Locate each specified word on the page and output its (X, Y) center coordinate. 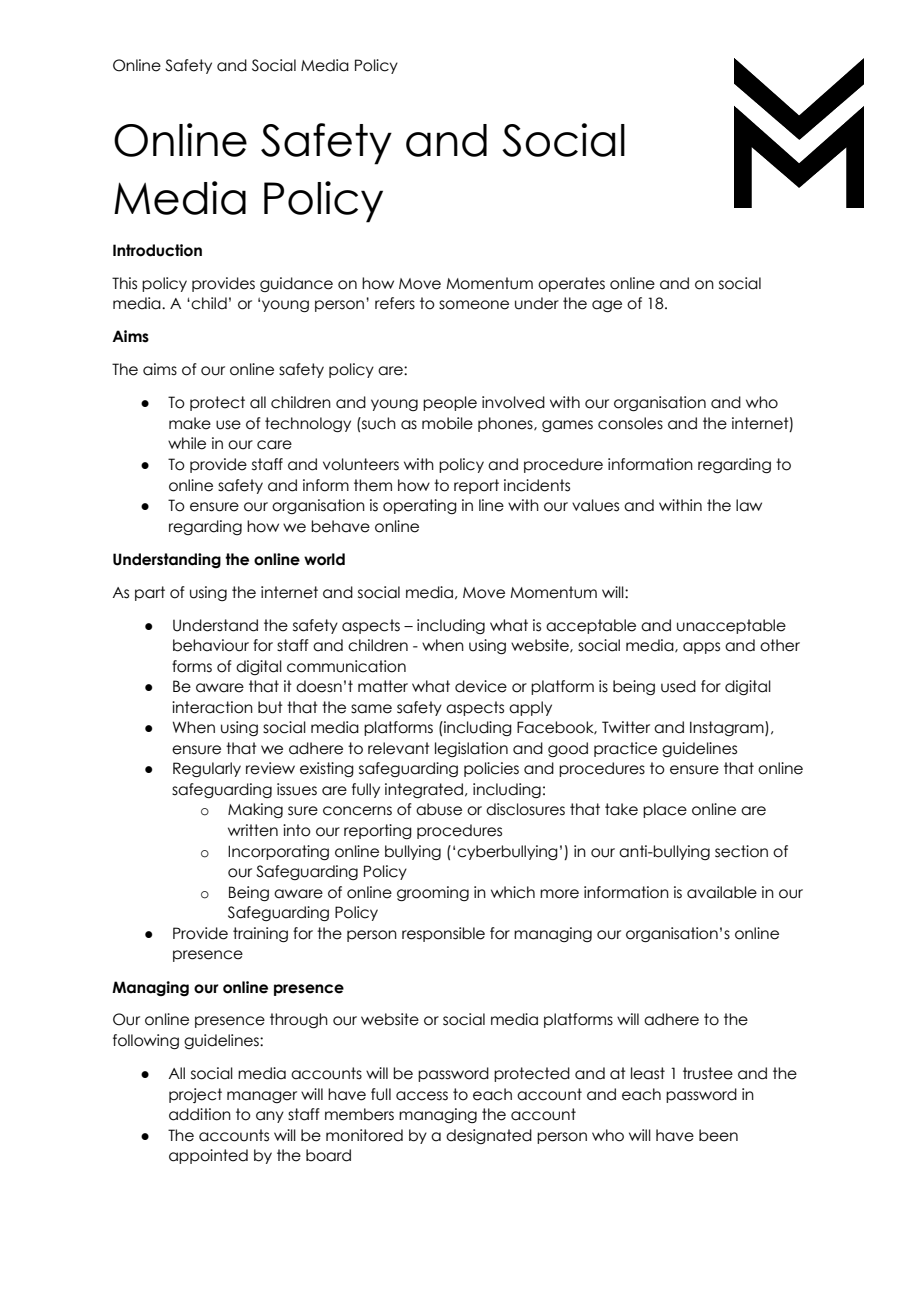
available (722, 892)
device (481, 686)
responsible (443, 934)
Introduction (157, 250)
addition (200, 1114)
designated (489, 1136)
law (749, 505)
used (678, 686)
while (187, 443)
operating (420, 506)
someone (474, 305)
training (260, 934)
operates (571, 284)
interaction (212, 707)
